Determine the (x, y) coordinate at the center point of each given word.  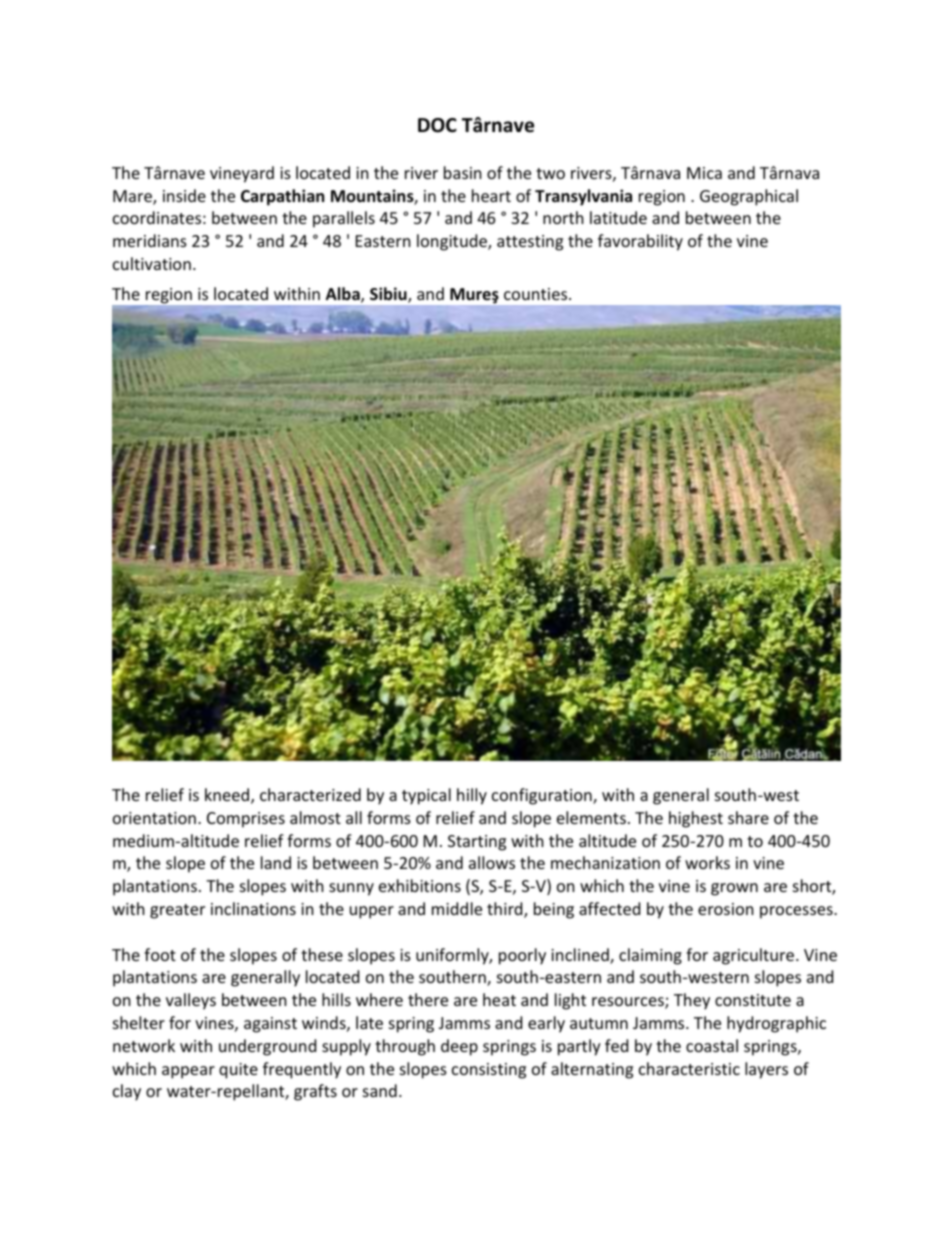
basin (463, 172)
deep (459, 1047)
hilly (472, 796)
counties (537, 294)
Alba (344, 295)
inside (184, 195)
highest (696, 819)
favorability (640, 242)
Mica (704, 173)
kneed (228, 796)
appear (188, 1072)
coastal (712, 1045)
